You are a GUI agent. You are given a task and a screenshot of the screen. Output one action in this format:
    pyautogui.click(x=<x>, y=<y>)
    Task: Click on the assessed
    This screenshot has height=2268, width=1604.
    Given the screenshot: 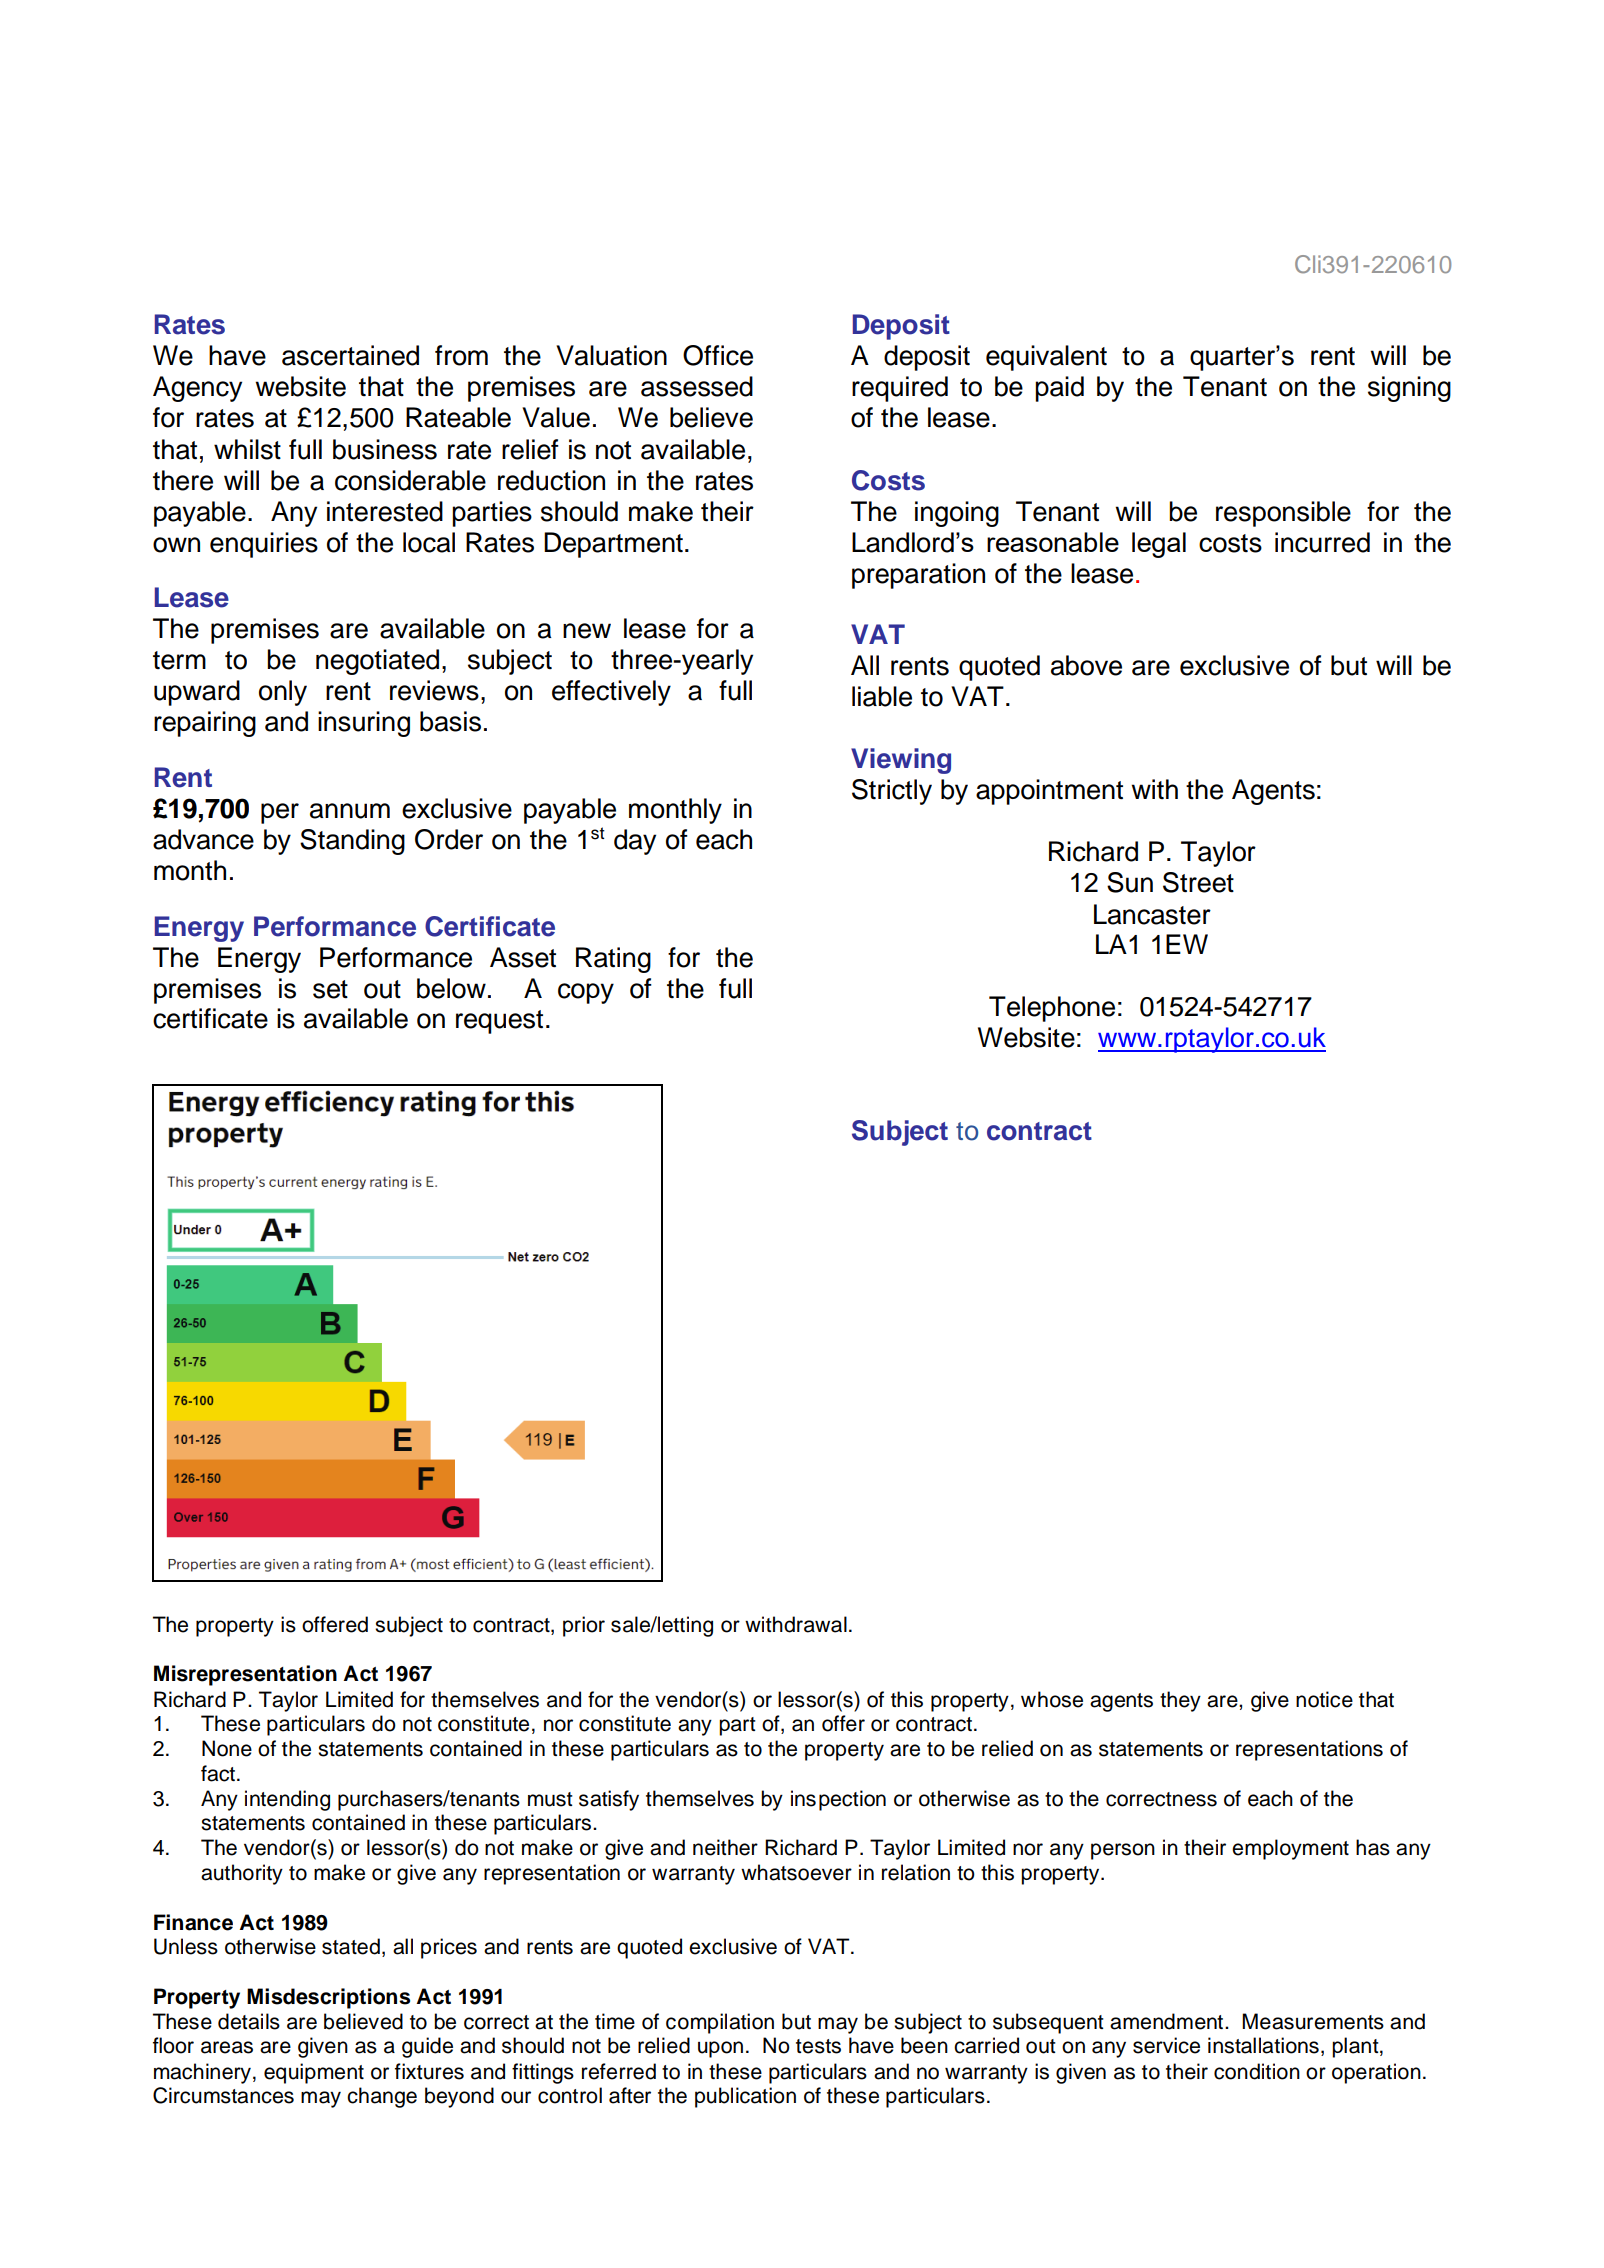 What is the action you would take?
    pyautogui.click(x=697, y=386)
